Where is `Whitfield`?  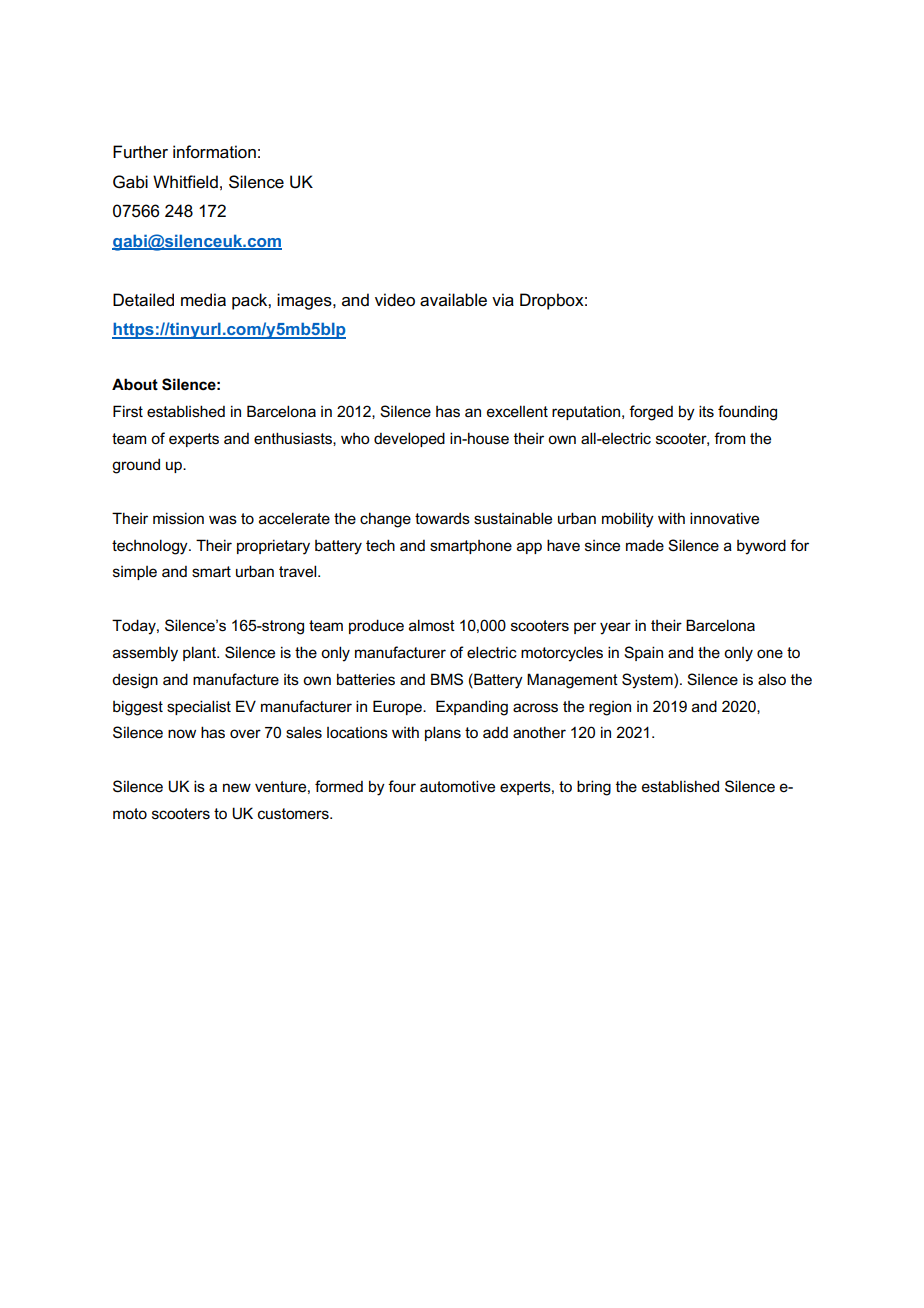 Whitfield is located at coordinates (185, 182).
